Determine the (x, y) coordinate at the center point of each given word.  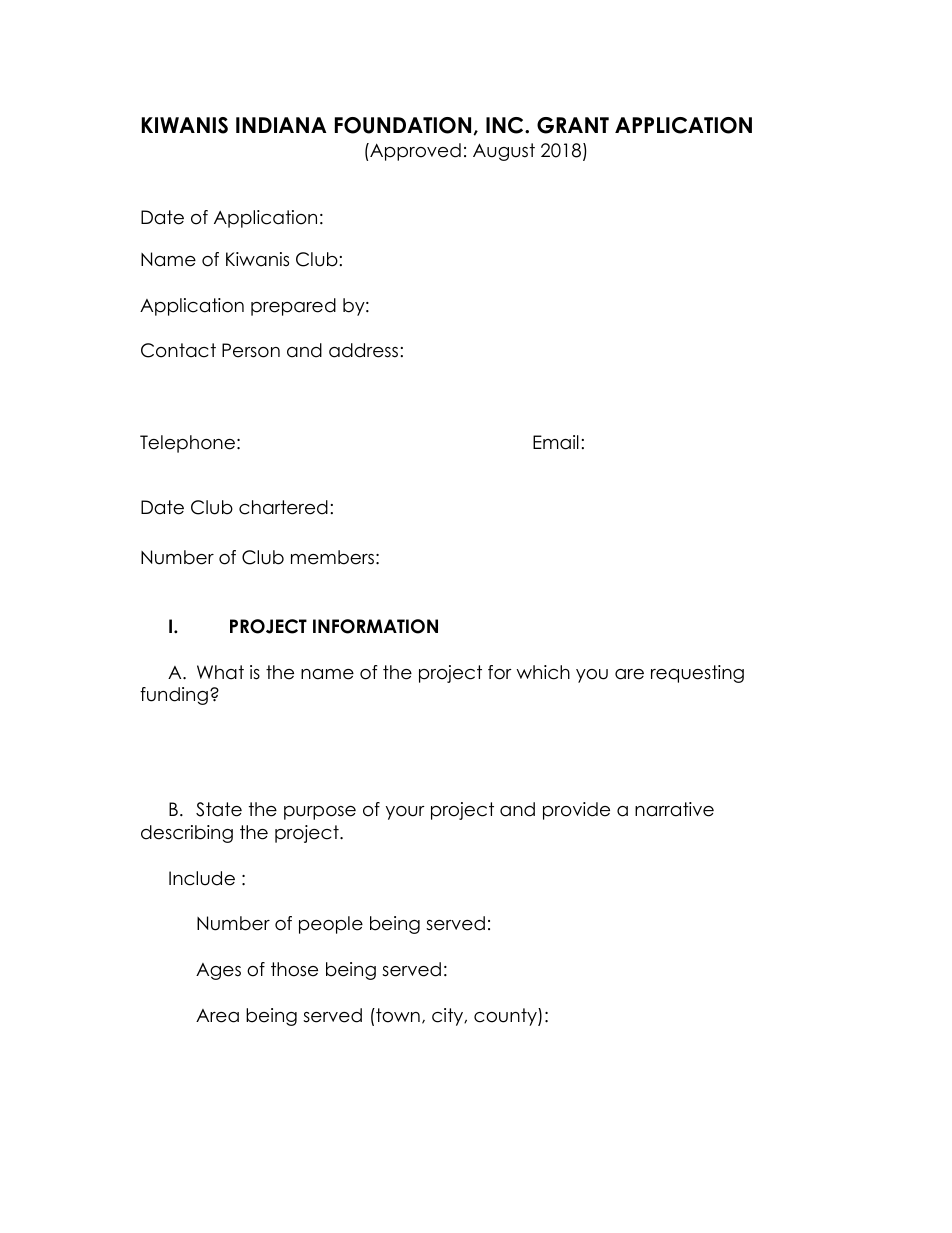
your (405, 813)
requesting (697, 674)
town (397, 1015)
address (363, 350)
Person (251, 350)
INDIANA (281, 125)
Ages (218, 971)
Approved (414, 152)
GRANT (573, 125)
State (219, 809)
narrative (674, 809)
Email (556, 442)
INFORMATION (375, 626)
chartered (283, 507)
